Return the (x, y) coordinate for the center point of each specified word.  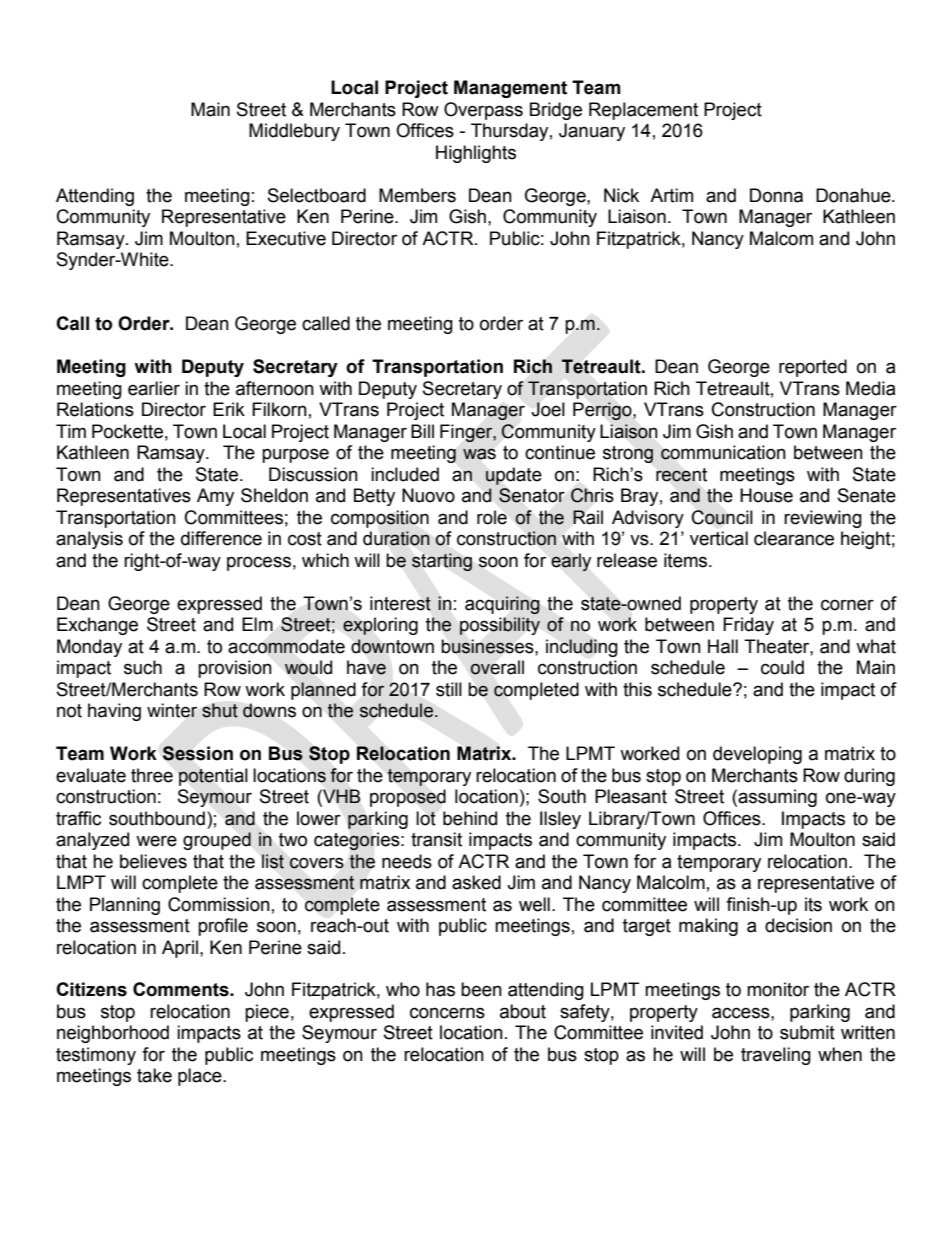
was (479, 454)
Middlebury (294, 132)
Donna (776, 195)
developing (757, 755)
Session (198, 753)
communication (723, 452)
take (154, 1075)
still (449, 689)
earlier (154, 388)
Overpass (483, 111)
